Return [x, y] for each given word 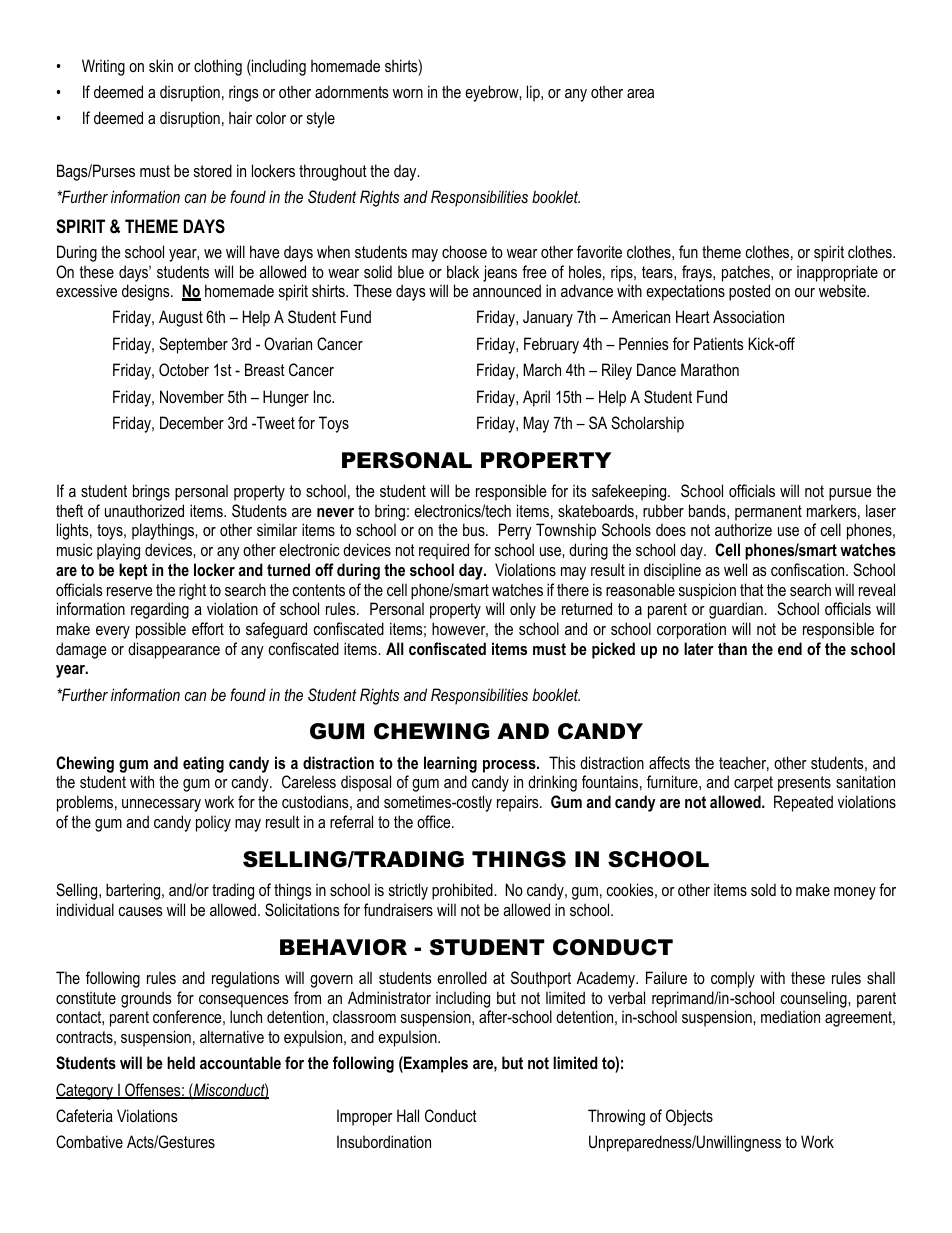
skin [161, 65]
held [181, 1062]
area [640, 93]
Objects [689, 1117]
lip [534, 93]
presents [804, 784]
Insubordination [384, 1141]
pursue [850, 494]
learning [450, 764]
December [192, 422]
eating [203, 764]
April [536, 398]
